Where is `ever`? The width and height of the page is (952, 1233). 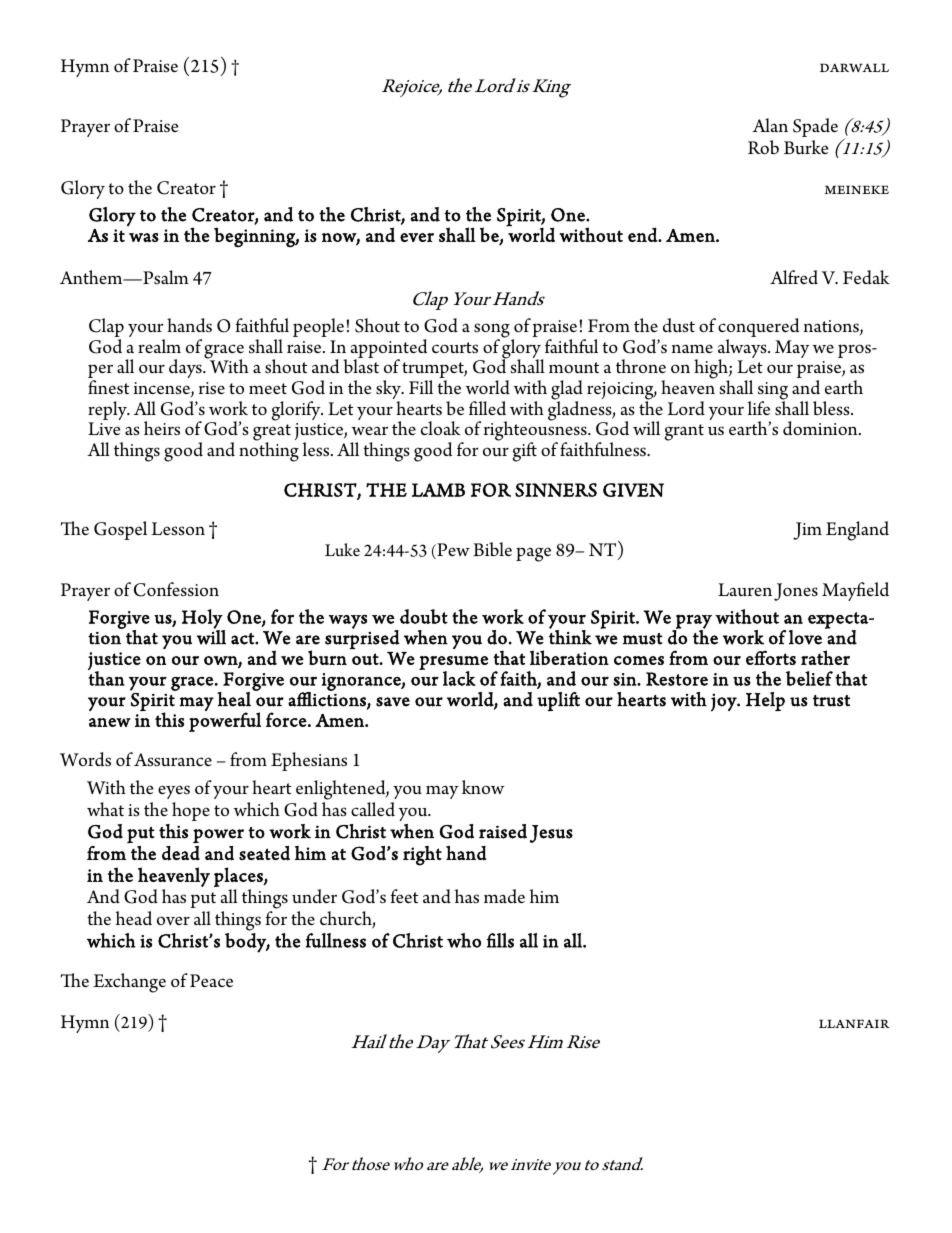
ever is located at coordinates (417, 237).
